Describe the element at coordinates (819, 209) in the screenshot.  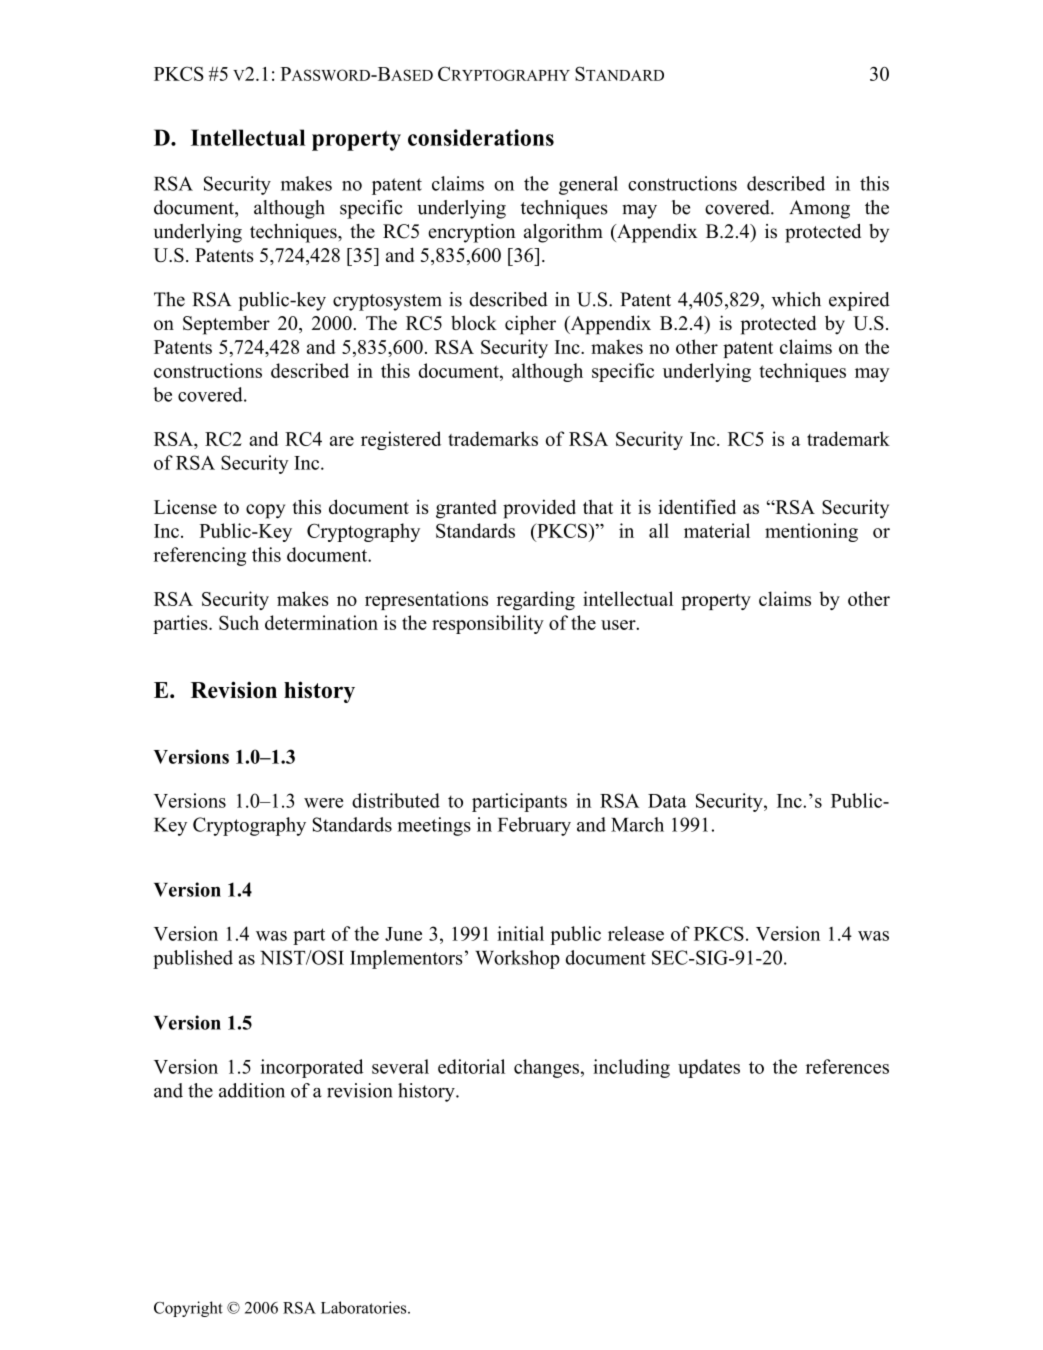
I see `Among` at that location.
